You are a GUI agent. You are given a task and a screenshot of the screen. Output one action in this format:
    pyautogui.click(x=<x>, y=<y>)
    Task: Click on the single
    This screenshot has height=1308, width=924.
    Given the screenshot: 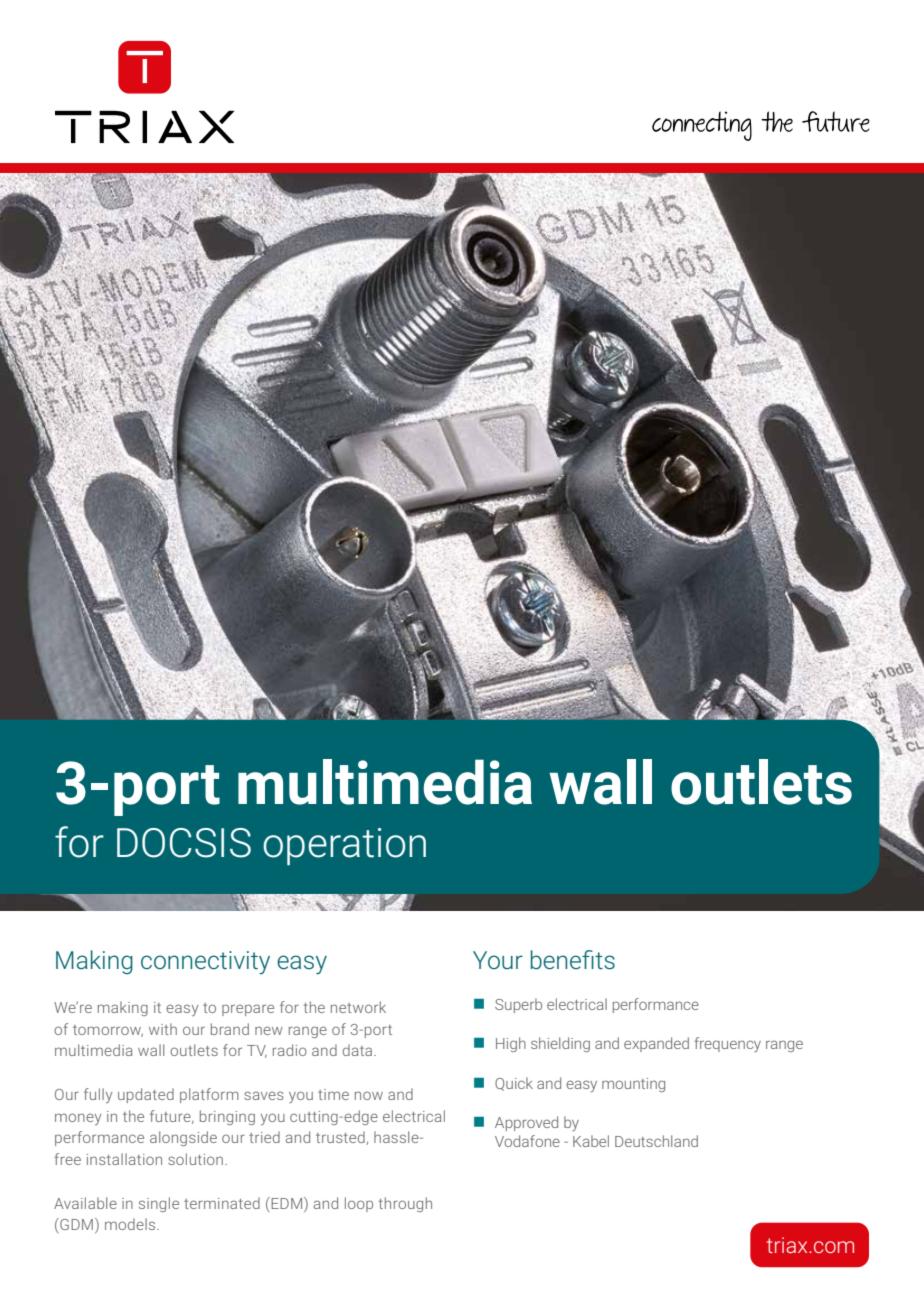 What is the action you would take?
    pyautogui.click(x=159, y=1204)
